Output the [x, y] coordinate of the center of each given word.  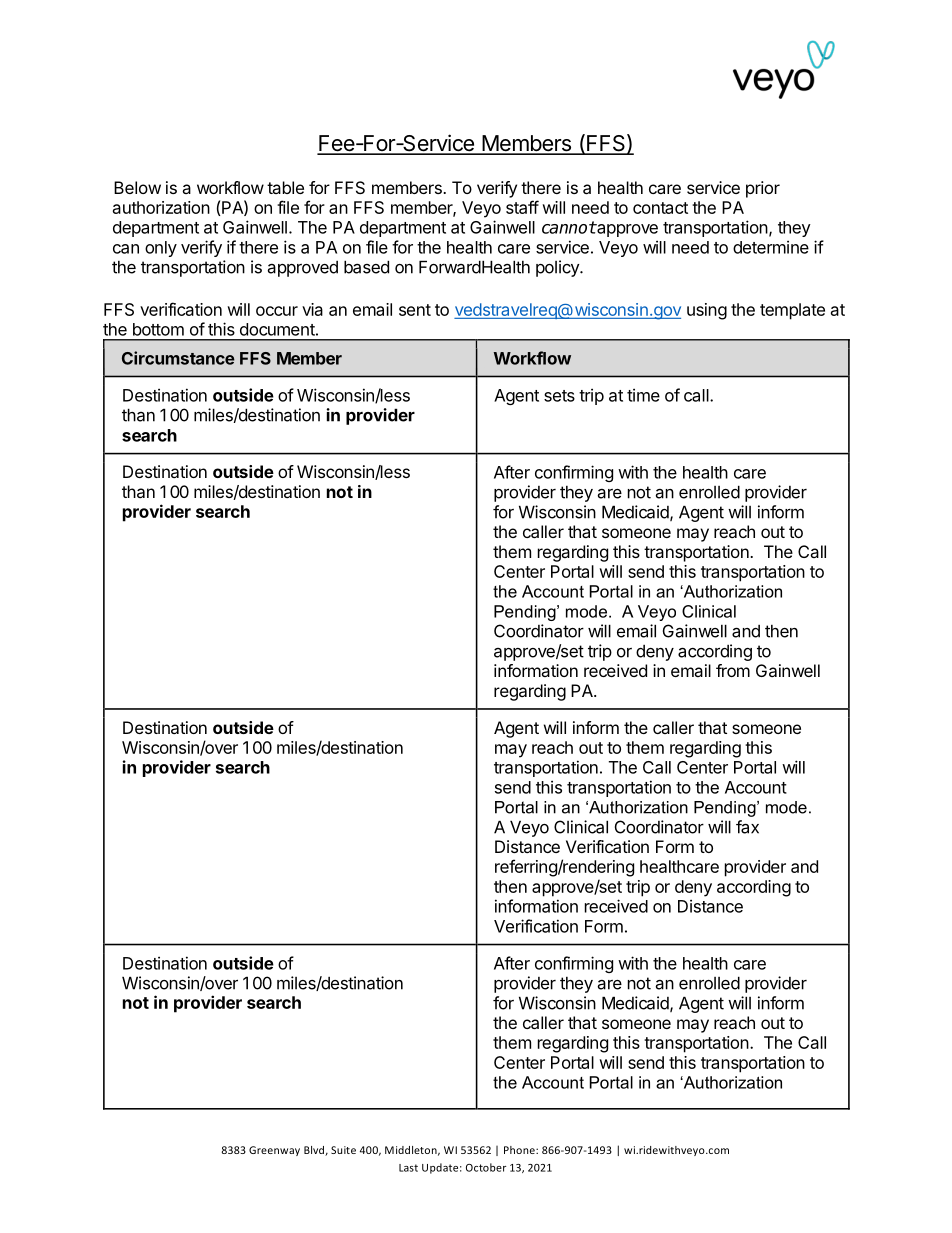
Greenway [274, 1151]
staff [522, 207]
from [733, 670]
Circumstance [178, 358]
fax [747, 827]
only [161, 249]
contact [660, 208]
